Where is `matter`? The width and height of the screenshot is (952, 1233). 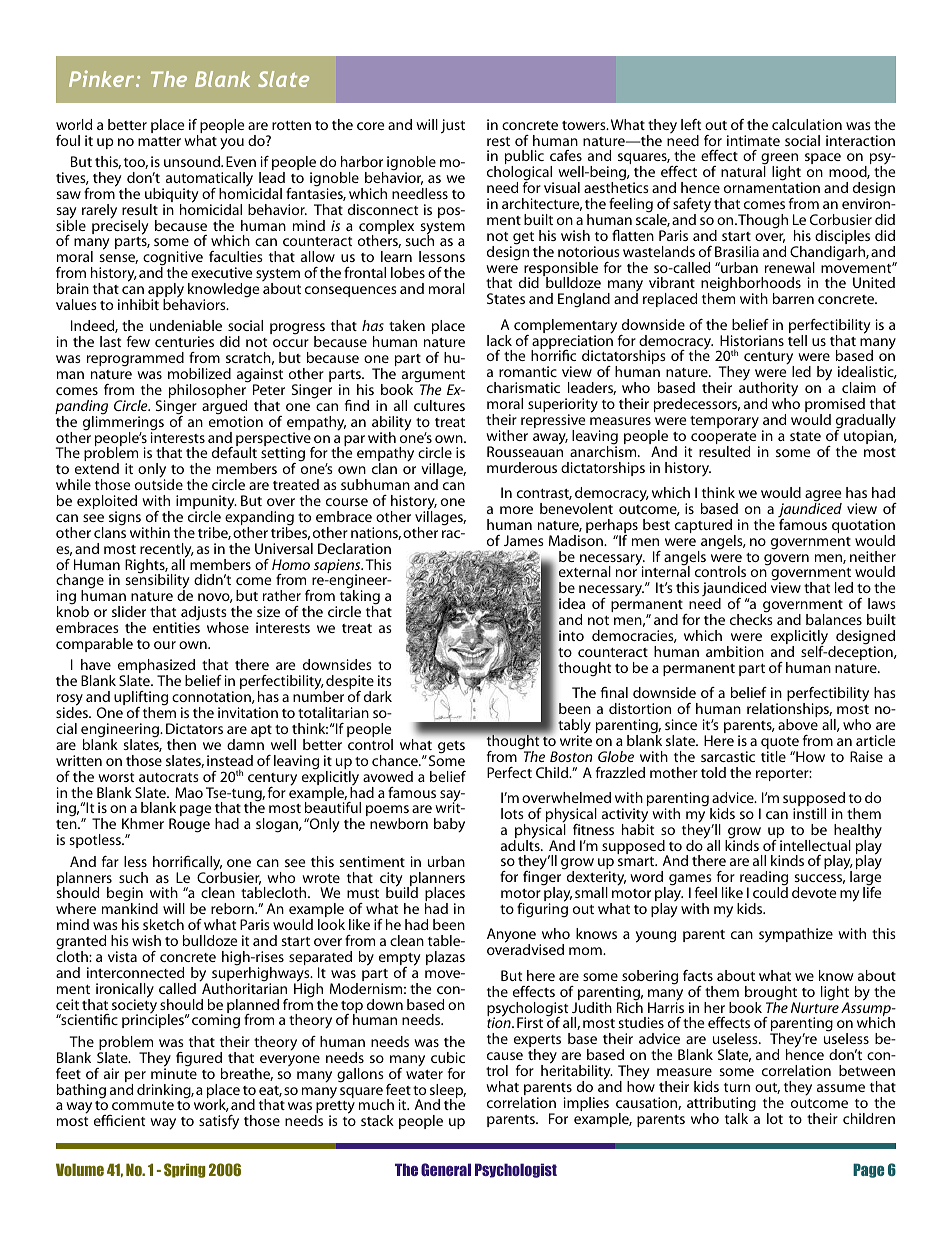
matter is located at coordinates (159, 141).
